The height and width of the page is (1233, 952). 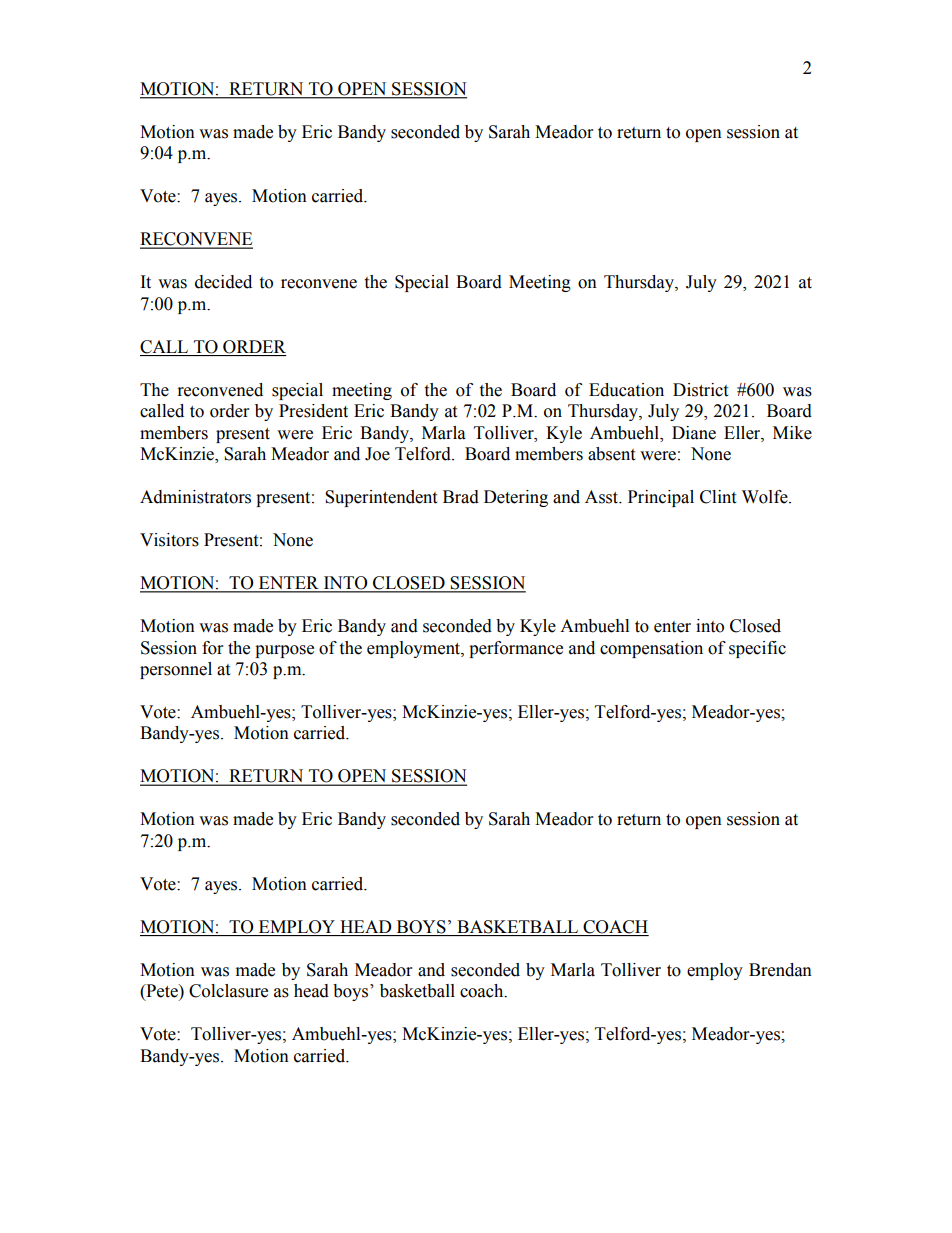 What do you see at coordinates (381, 498) in the page?
I see `Superintendent` at bounding box center [381, 498].
